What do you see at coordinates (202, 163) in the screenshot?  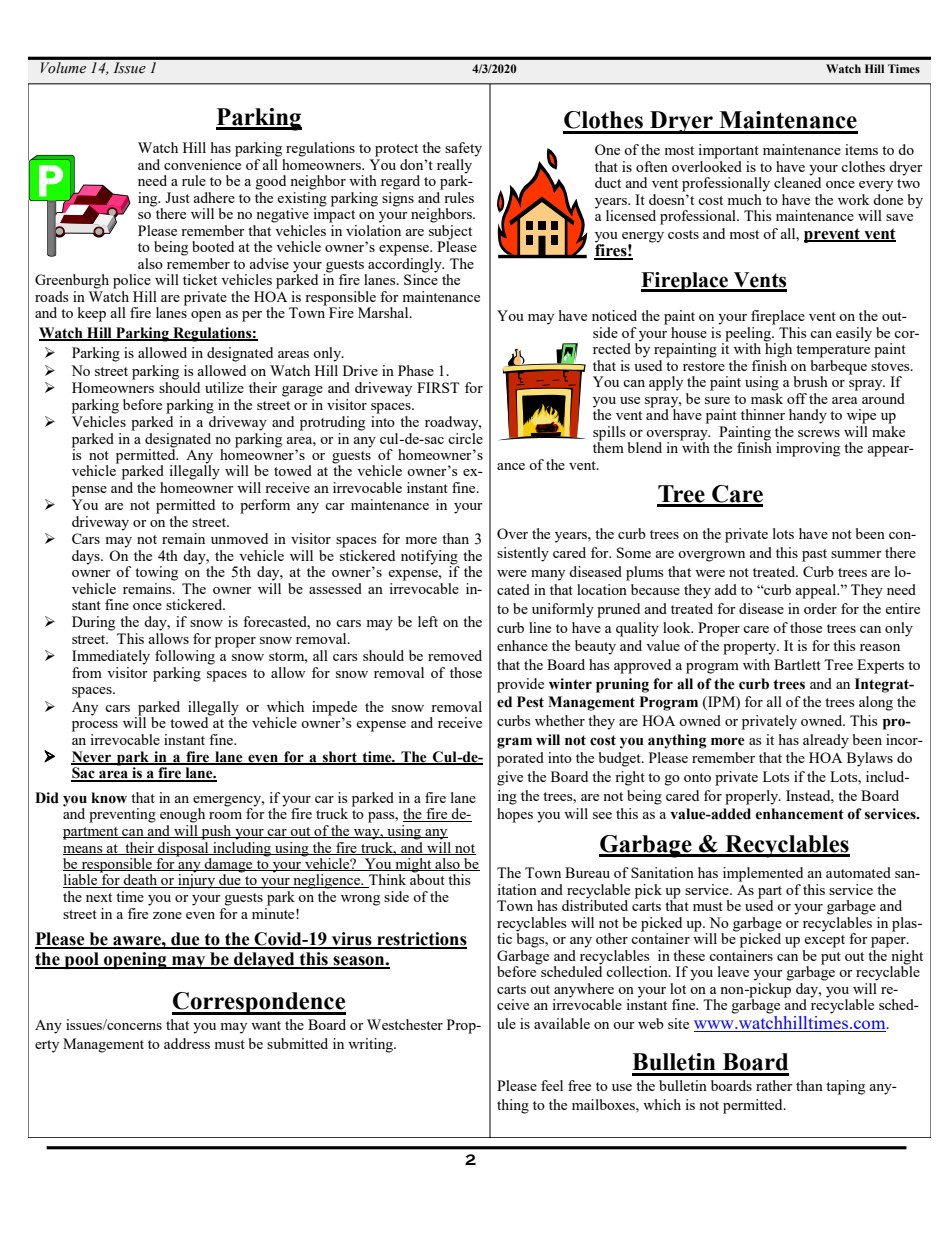 I see `convenience` at bounding box center [202, 163].
